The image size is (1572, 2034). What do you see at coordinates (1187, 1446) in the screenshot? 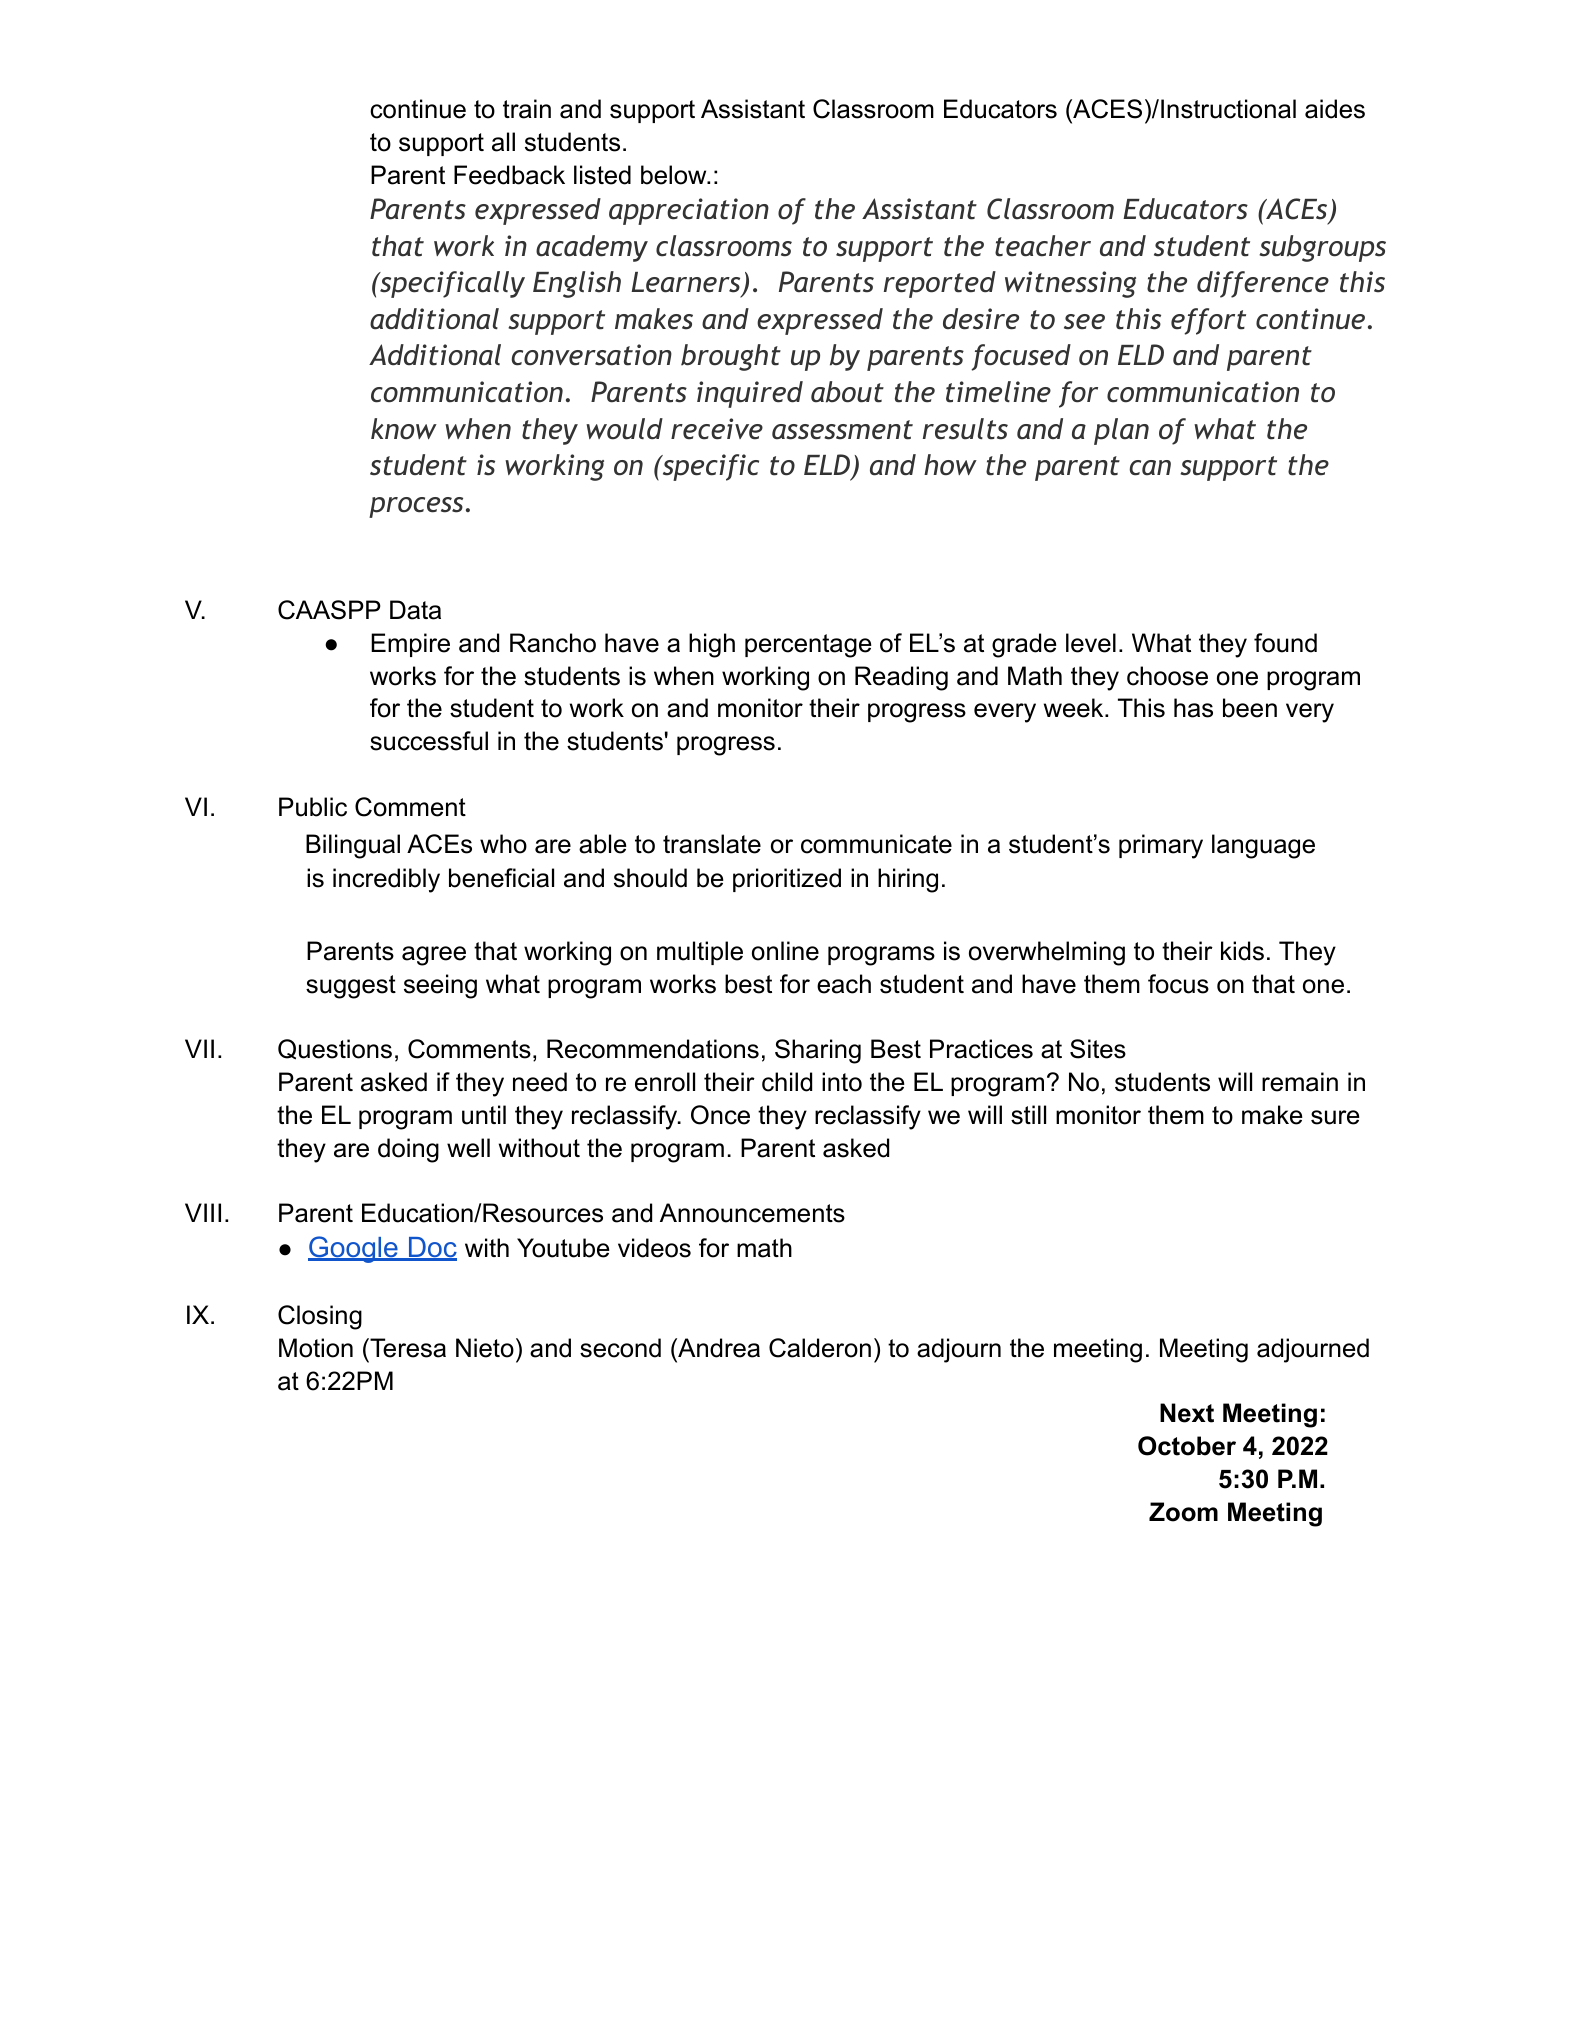
I see `October` at bounding box center [1187, 1446].
